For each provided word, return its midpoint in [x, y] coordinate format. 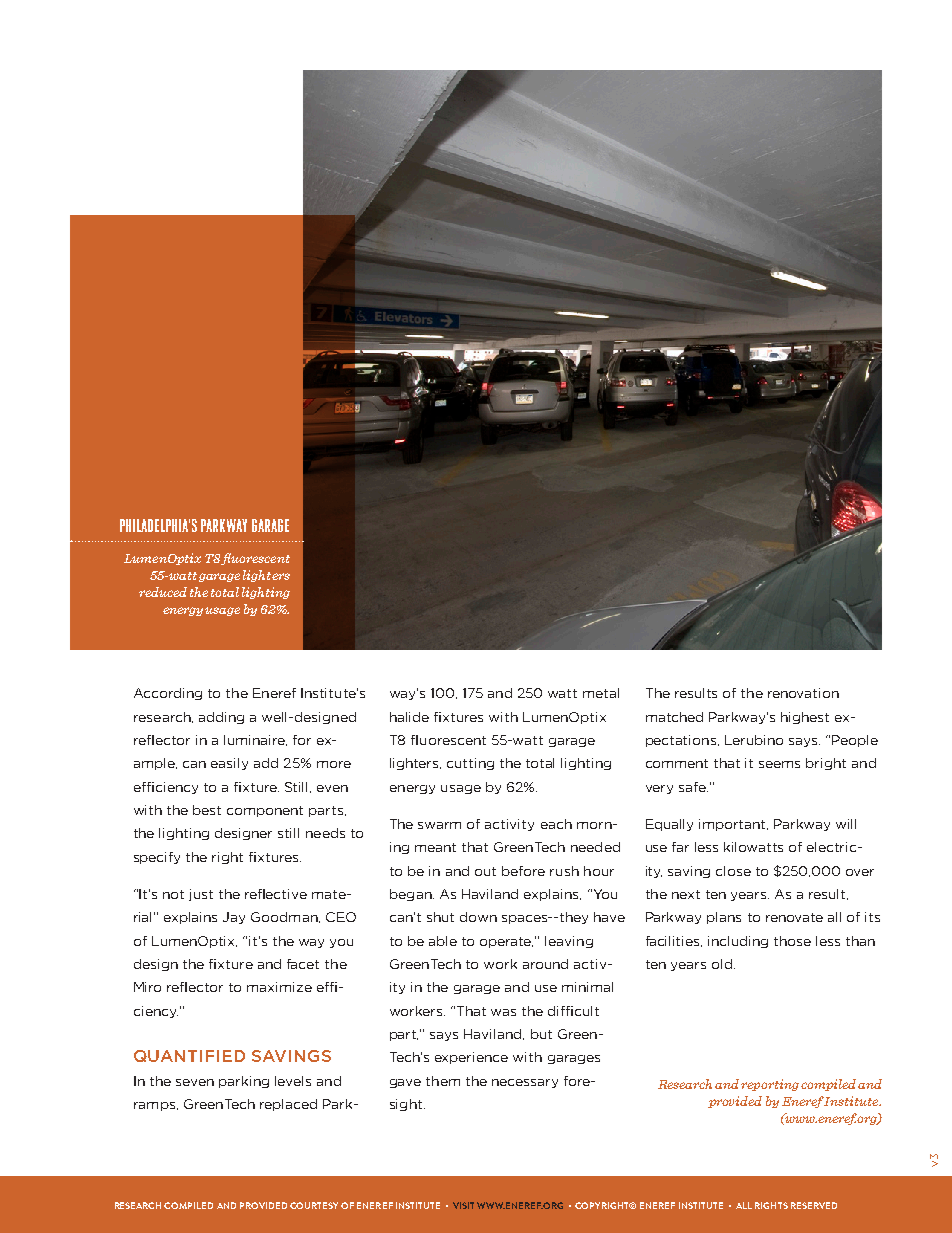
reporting [770, 1085]
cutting [470, 764]
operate [506, 942]
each [556, 824]
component [265, 811]
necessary [525, 1083]
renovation [803, 693]
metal [601, 693]
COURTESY [314, 1205]
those [792, 941]
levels [293, 1081]
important [733, 825]
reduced [163, 592]
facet [303, 964]
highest [805, 718]
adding [221, 718]
